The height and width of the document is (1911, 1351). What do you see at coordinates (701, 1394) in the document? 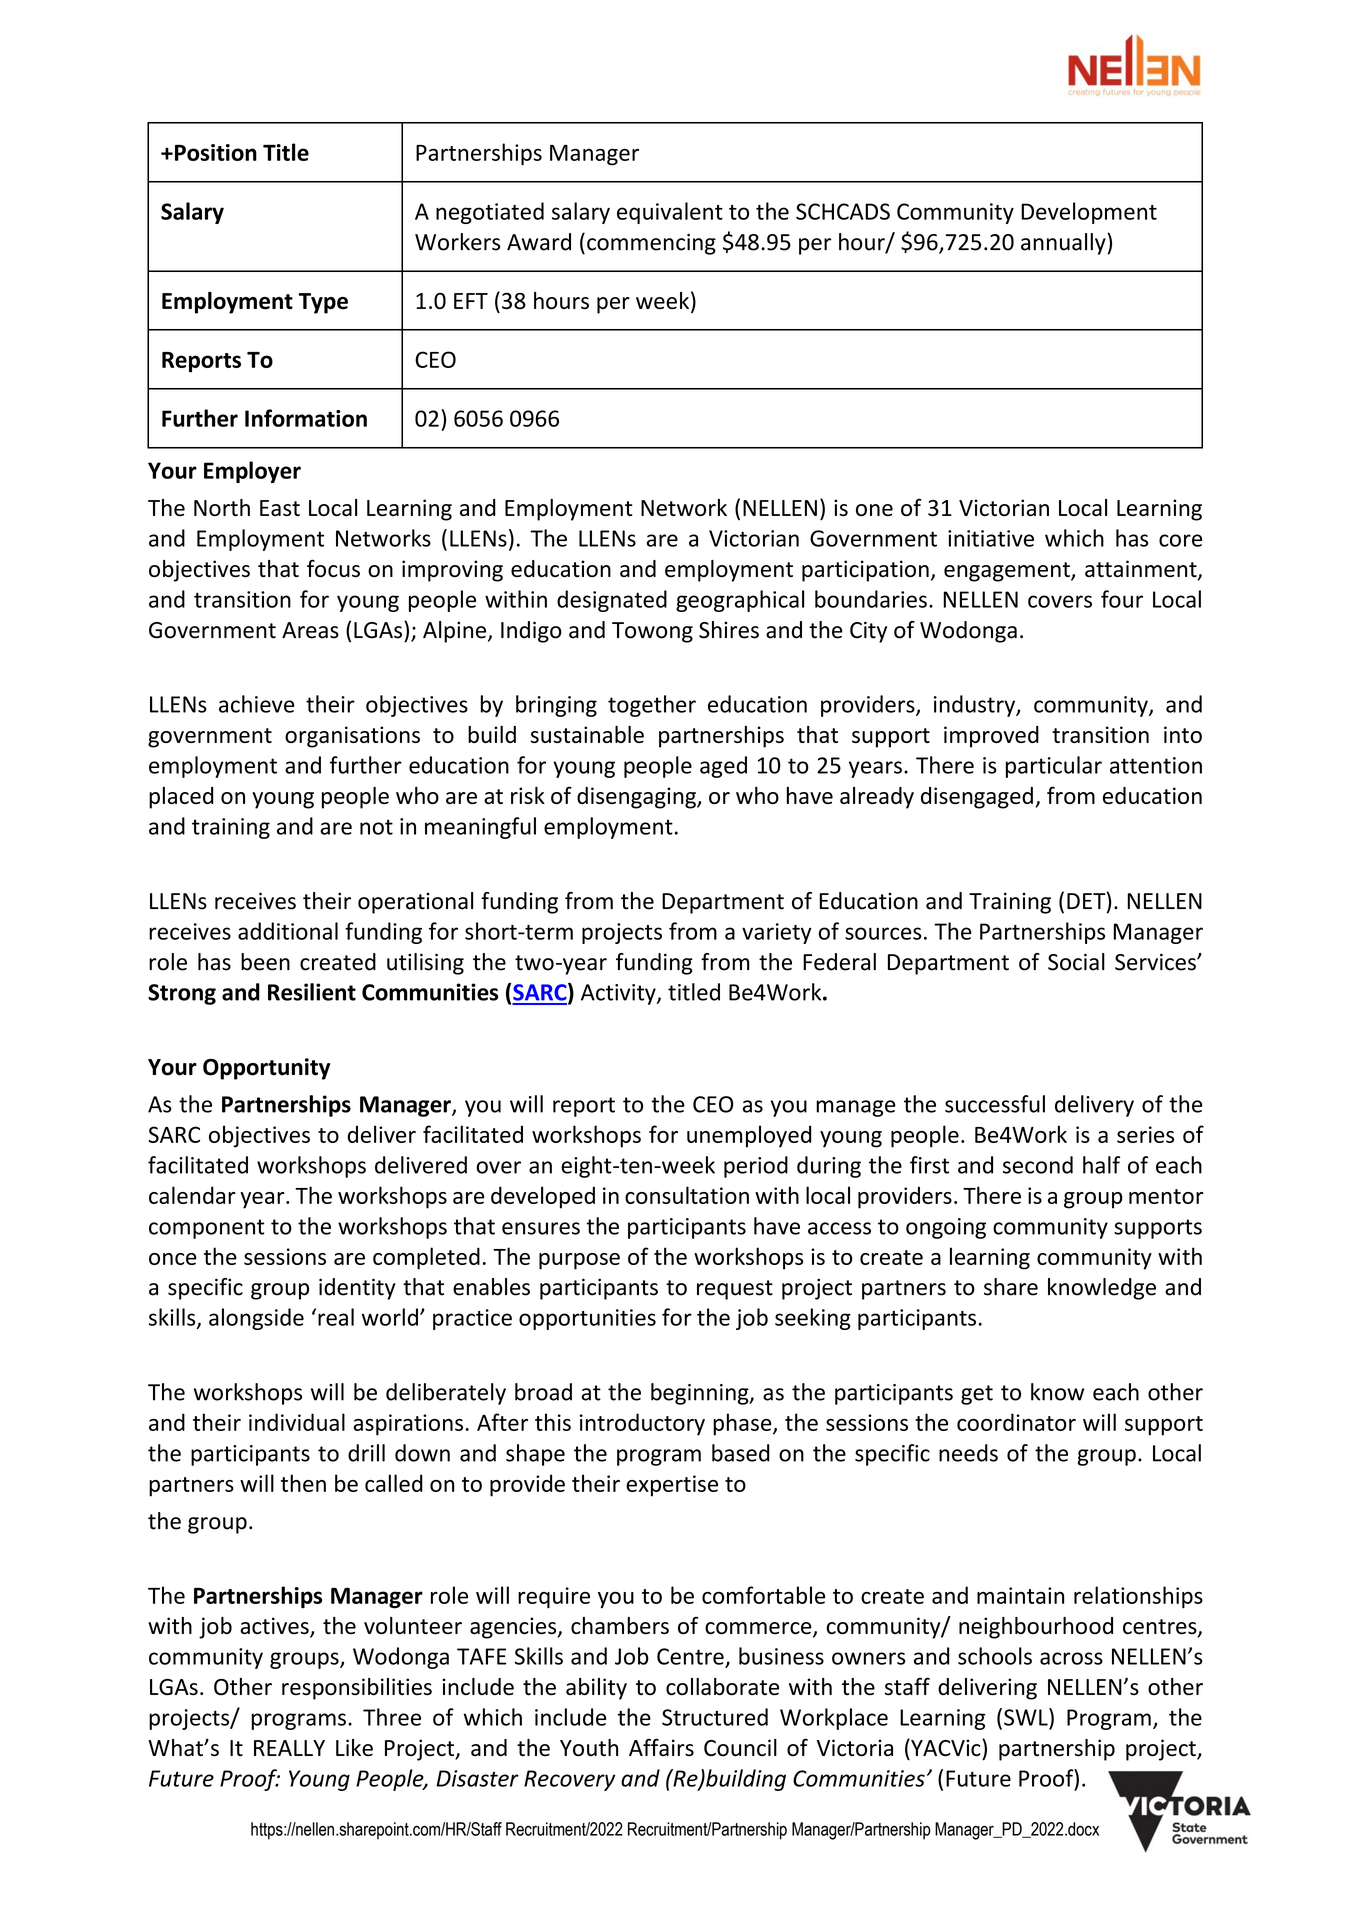
I see `beginning` at bounding box center [701, 1394].
